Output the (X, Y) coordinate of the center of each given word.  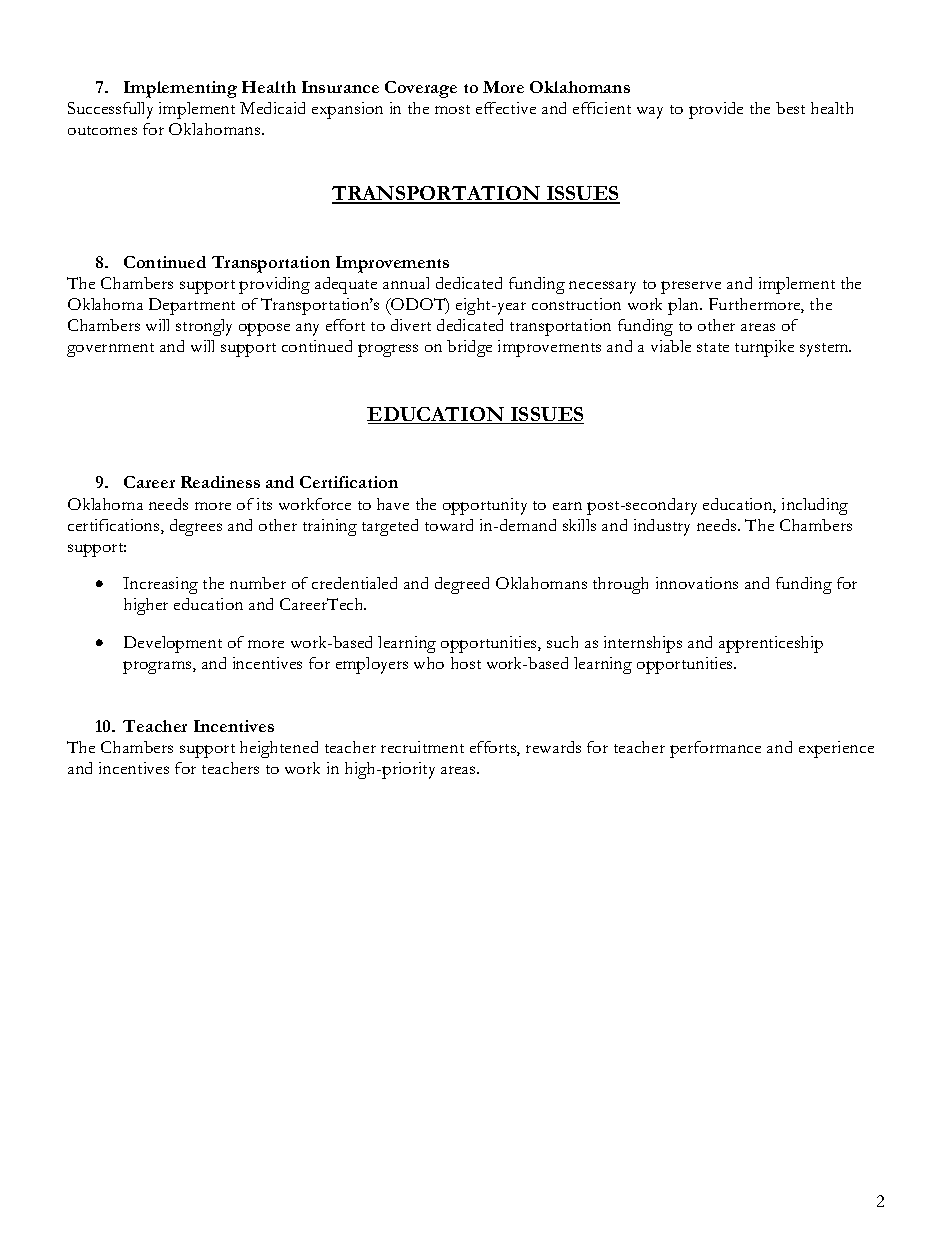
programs (158, 667)
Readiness (220, 482)
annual (406, 283)
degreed (462, 585)
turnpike (764, 348)
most (452, 109)
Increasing (160, 585)
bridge (469, 348)
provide (716, 110)
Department (192, 306)
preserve (691, 287)
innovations (697, 583)
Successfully (110, 110)
